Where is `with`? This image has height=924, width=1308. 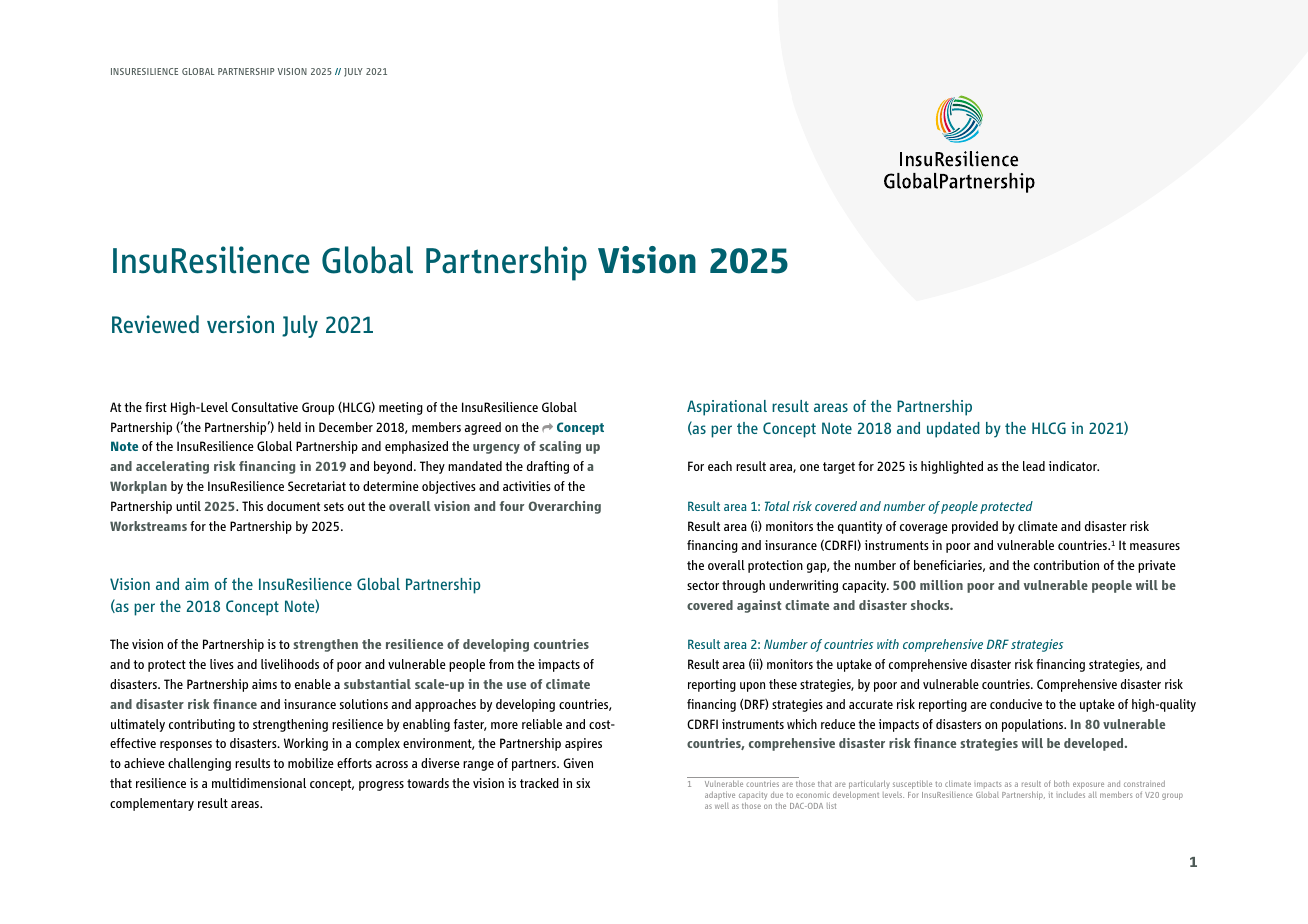
with is located at coordinates (888, 644).
